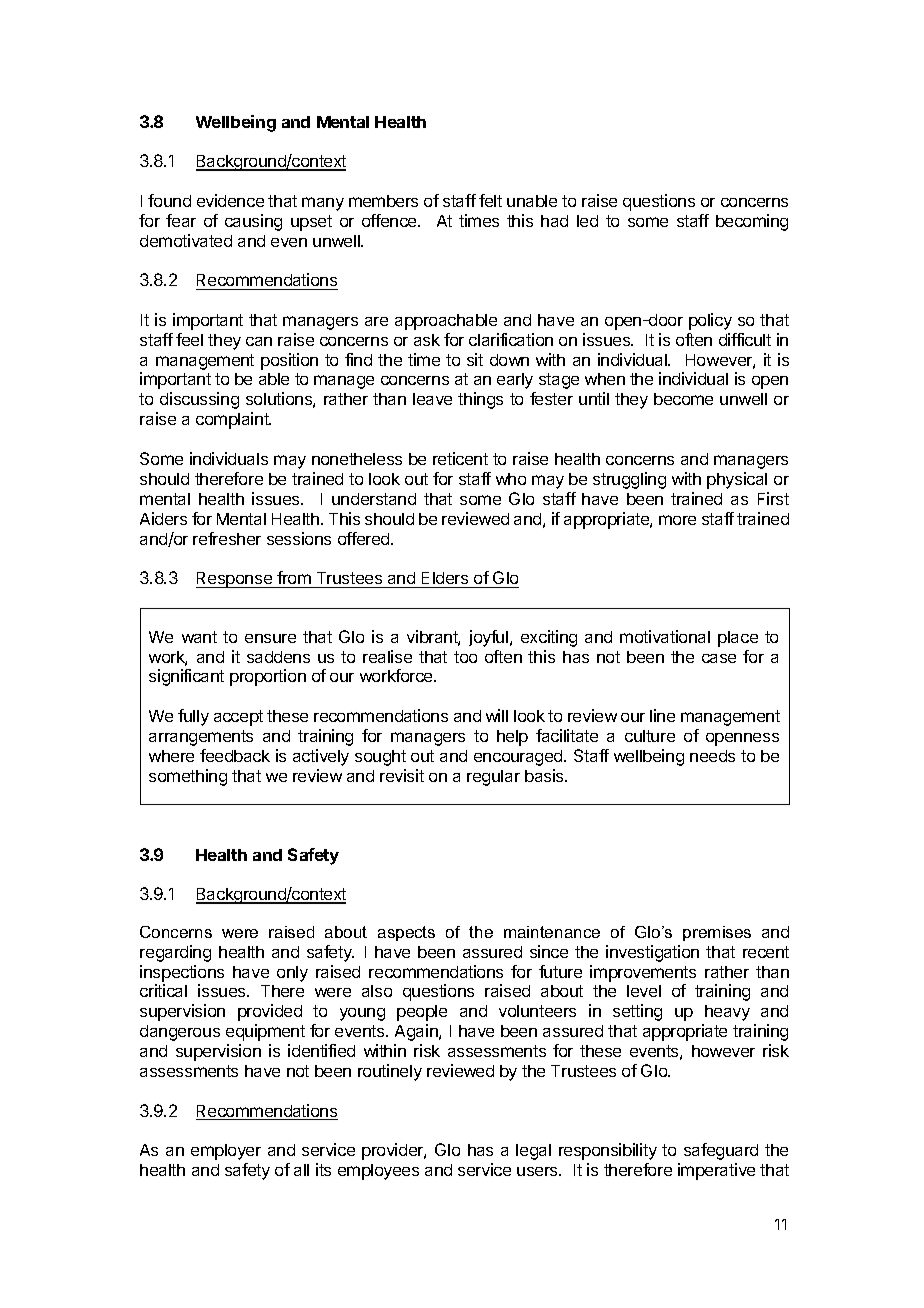 This image has width=924, height=1308. Describe the element at coordinates (253, 222) in the image. I see `causing` at that location.
